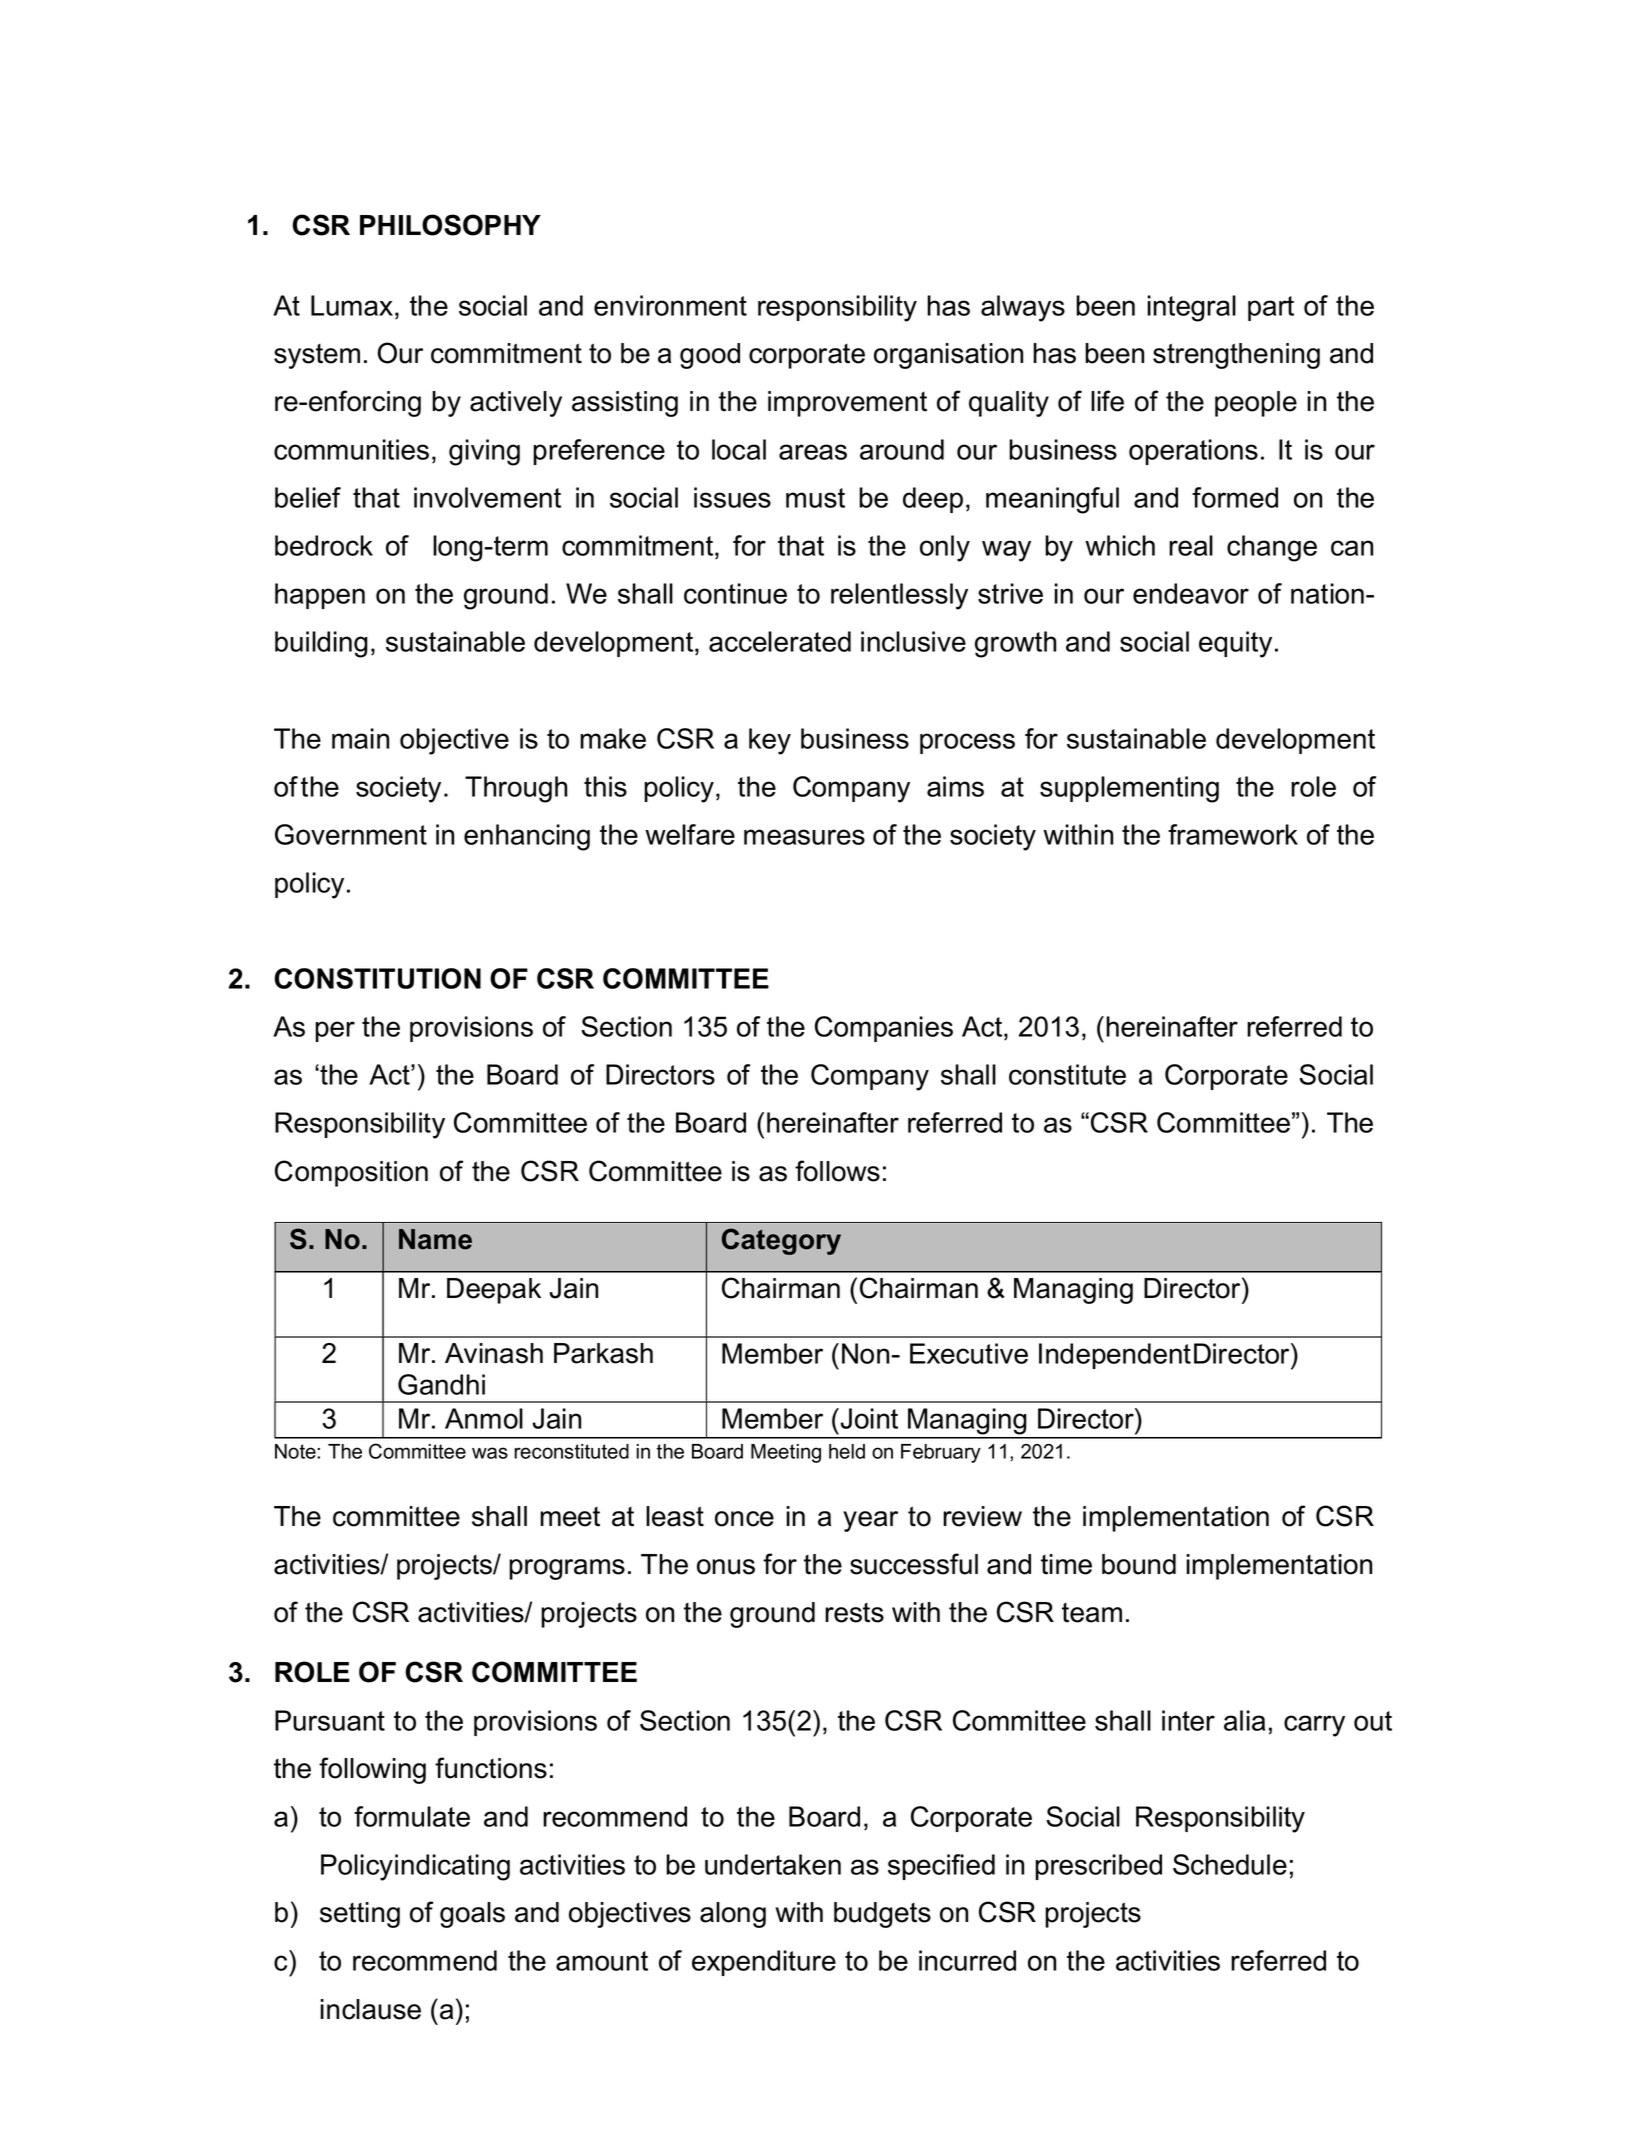  What do you see at coordinates (1115, 1356) in the image?
I see `Independent` at bounding box center [1115, 1356].
